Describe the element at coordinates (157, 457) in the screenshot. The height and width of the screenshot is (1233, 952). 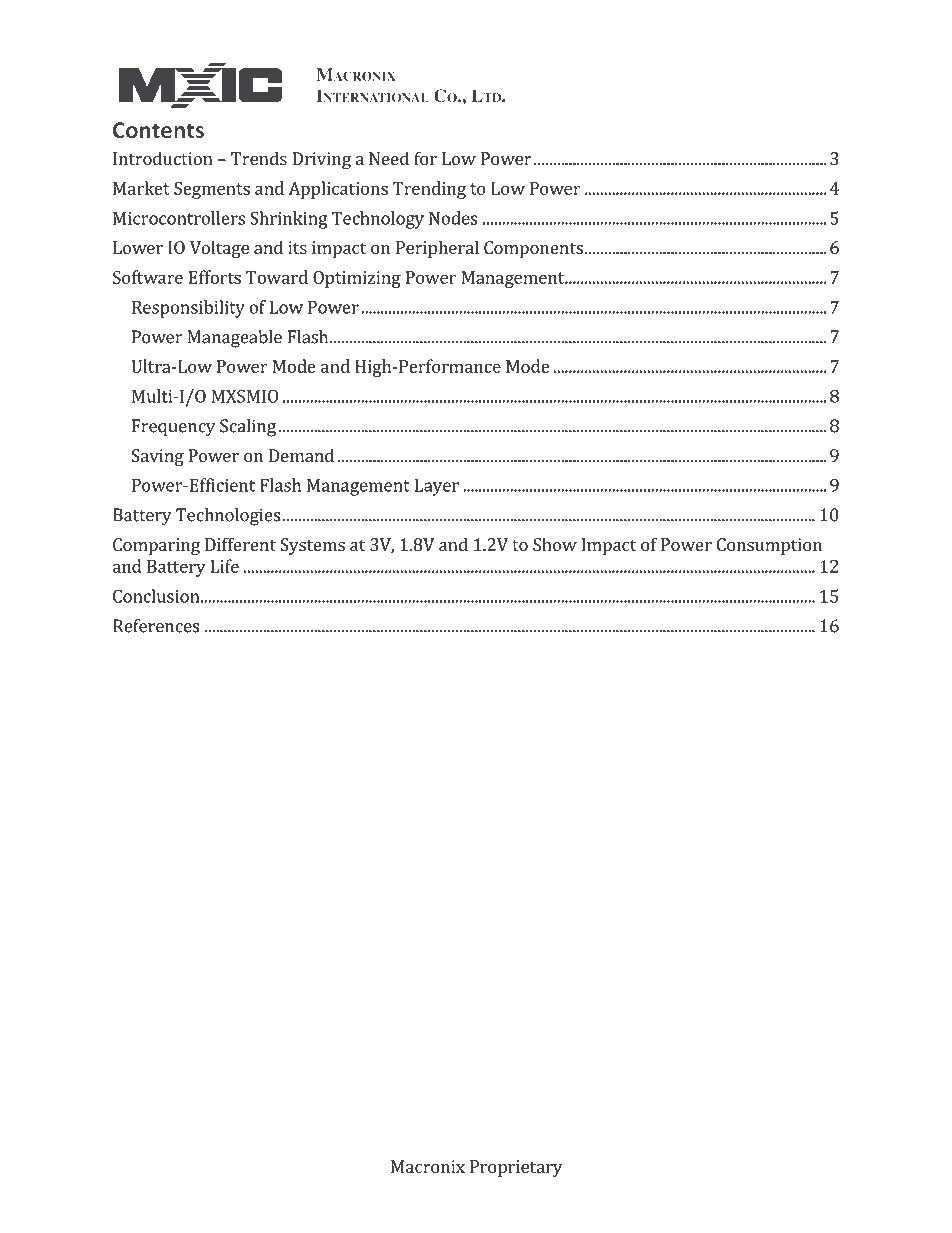
I see `Saving` at that location.
